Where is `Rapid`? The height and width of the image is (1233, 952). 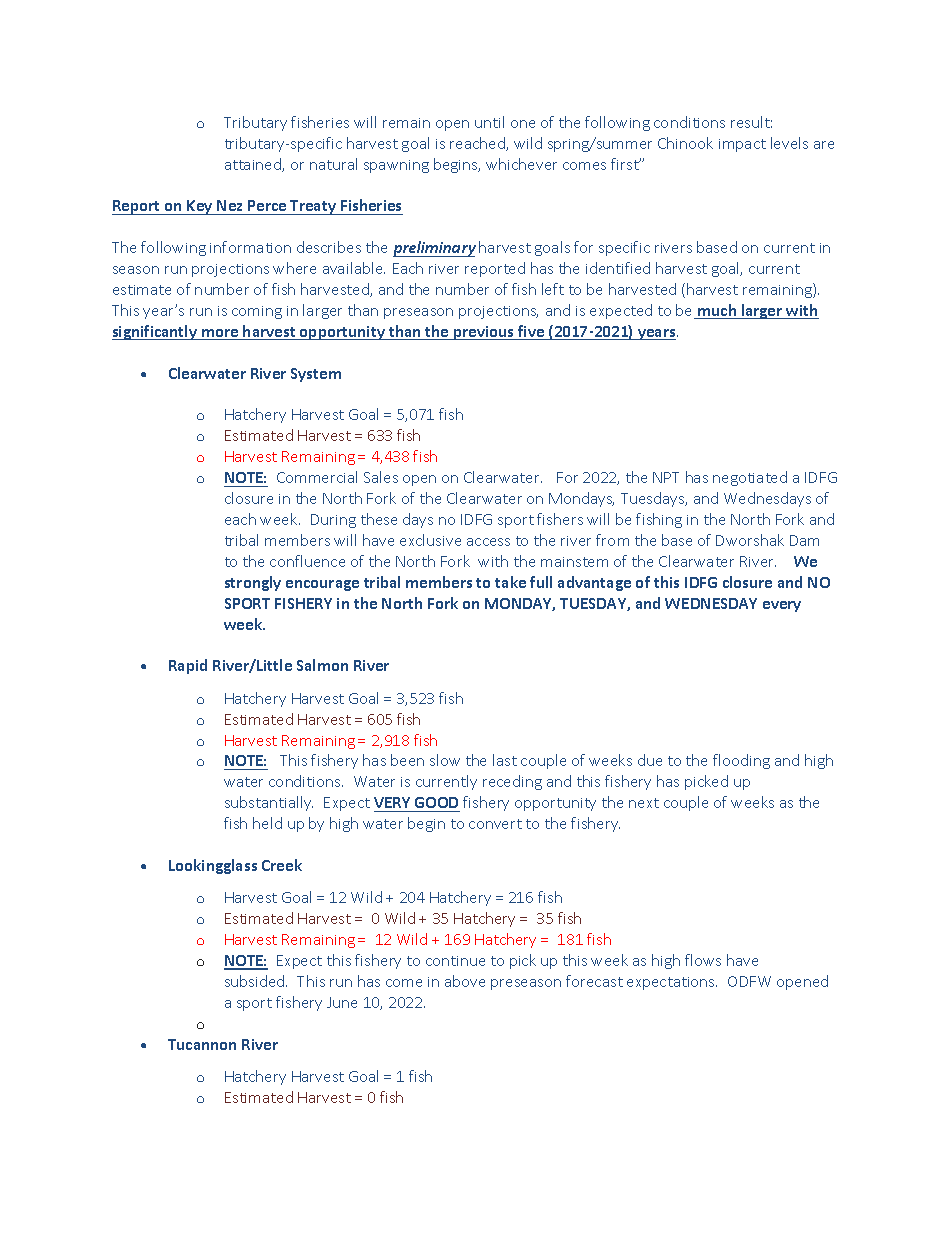 Rapid is located at coordinates (188, 666).
